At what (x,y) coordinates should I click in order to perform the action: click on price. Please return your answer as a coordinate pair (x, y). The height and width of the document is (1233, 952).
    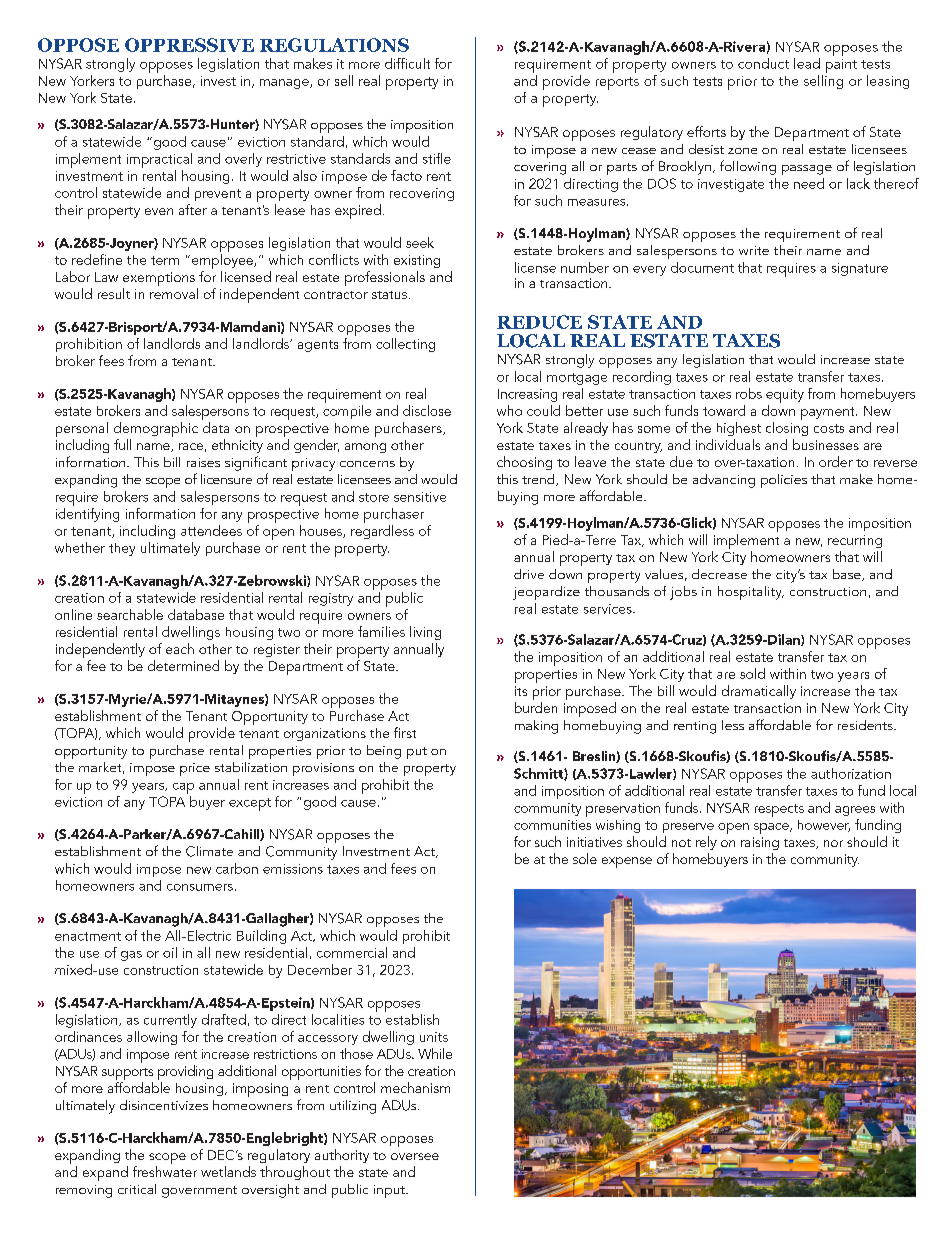
    Looking at the image, I should click on (195, 769).
